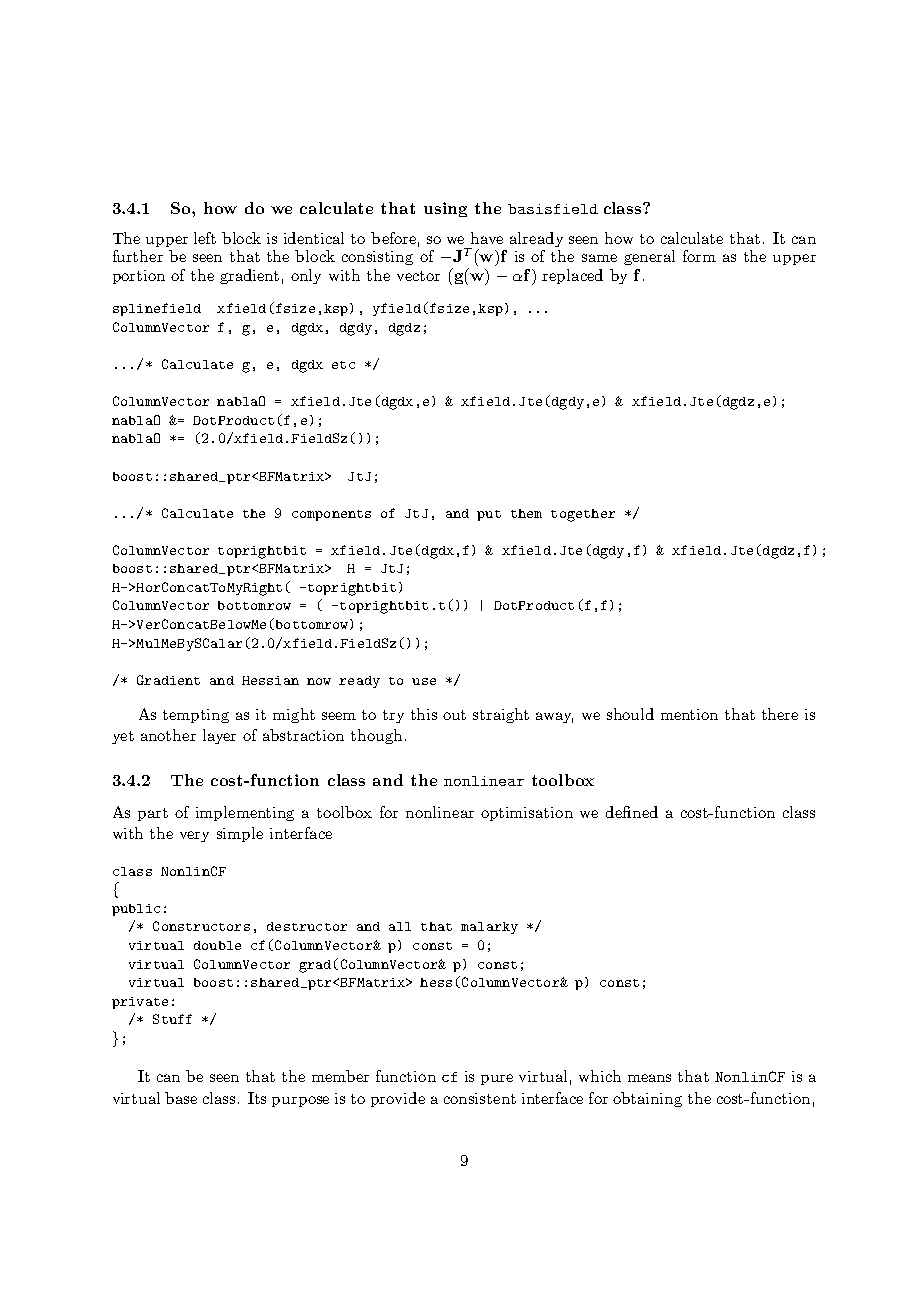  I want to click on consistent, so click(480, 1098).
